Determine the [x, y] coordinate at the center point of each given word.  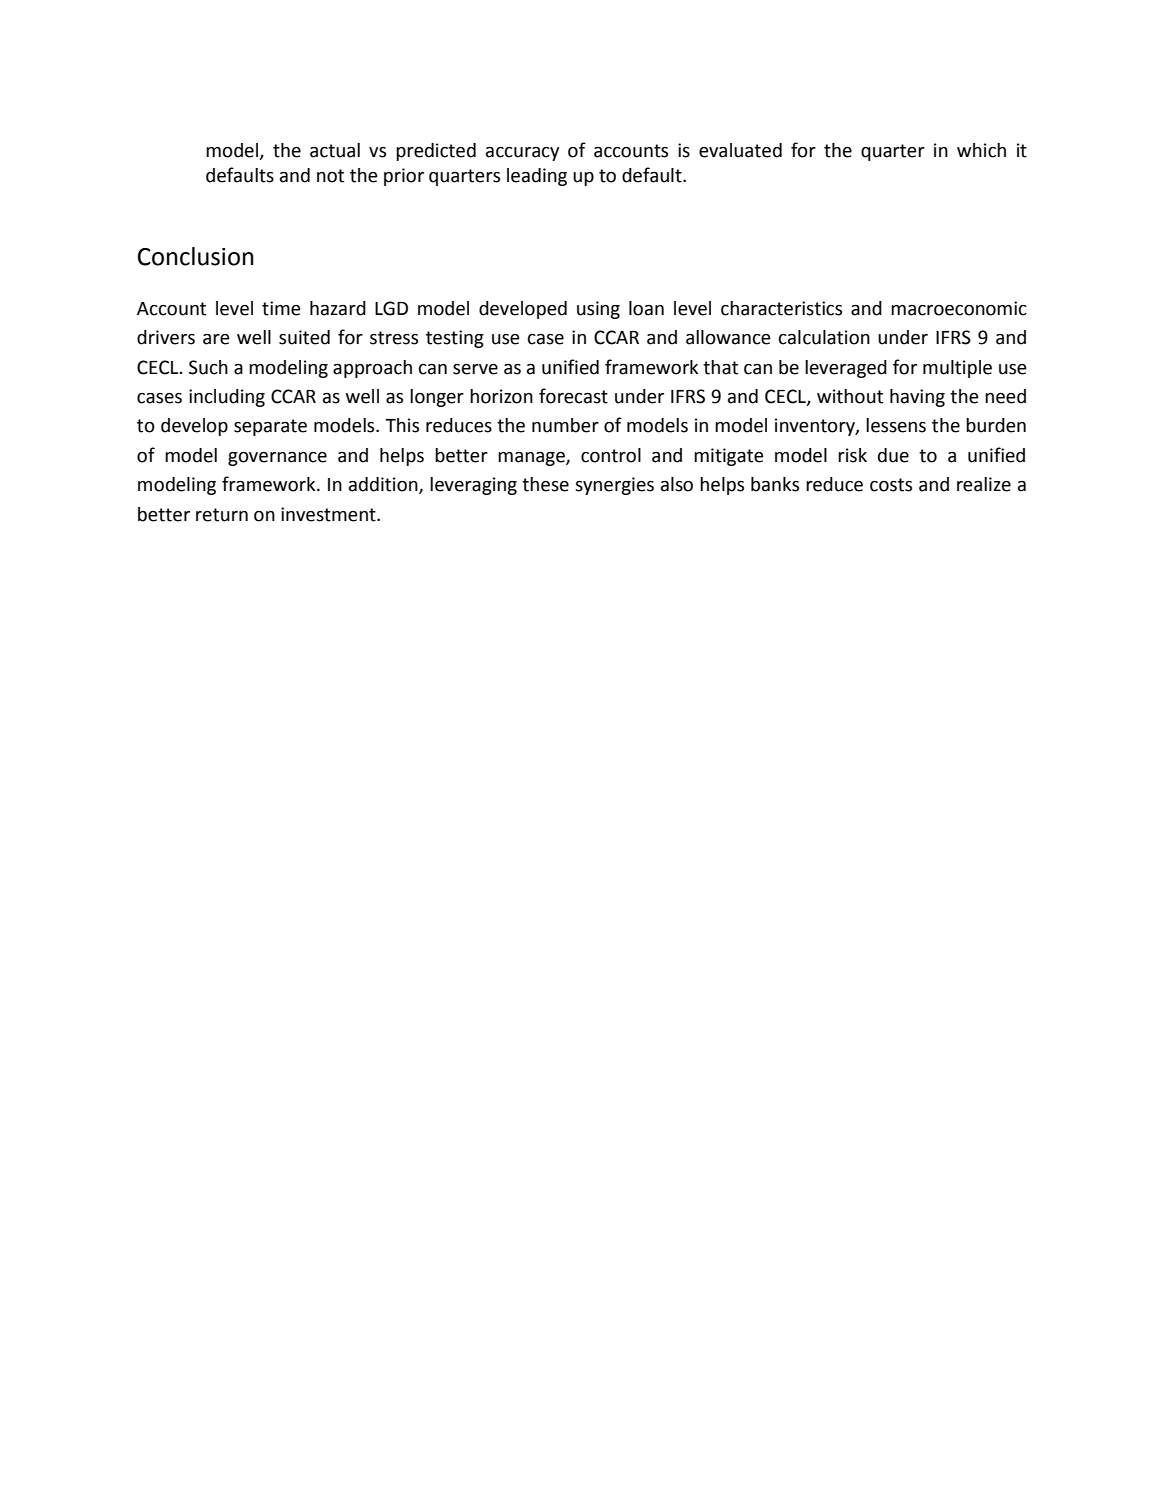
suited [304, 337]
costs [891, 485]
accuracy [522, 154]
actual [335, 150]
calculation [824, 337]
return [222, 515]
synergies [614, 486]
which [981, 150]
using [598, 310]
